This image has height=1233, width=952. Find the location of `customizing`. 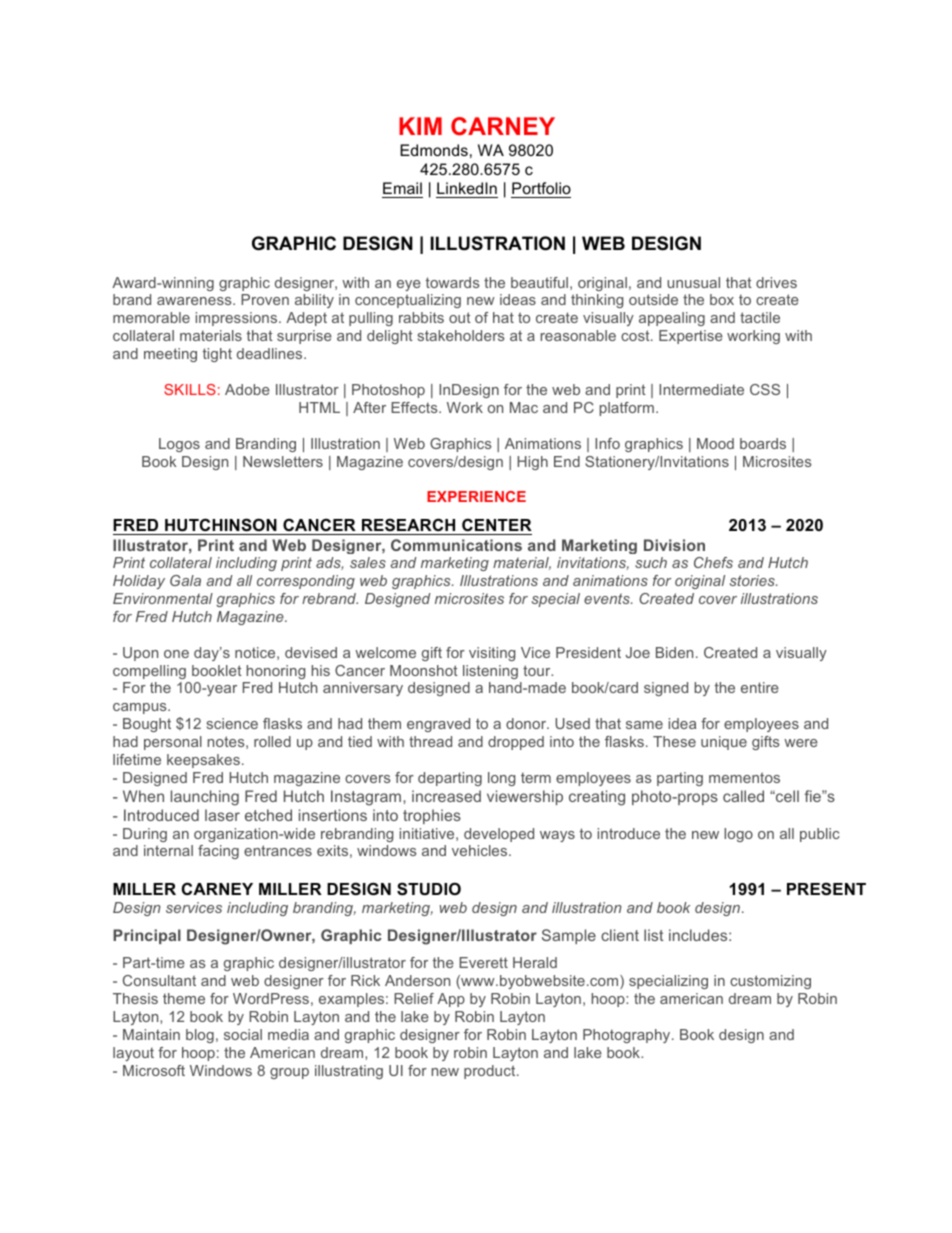

customizing is located at coordinates (770, 982).
